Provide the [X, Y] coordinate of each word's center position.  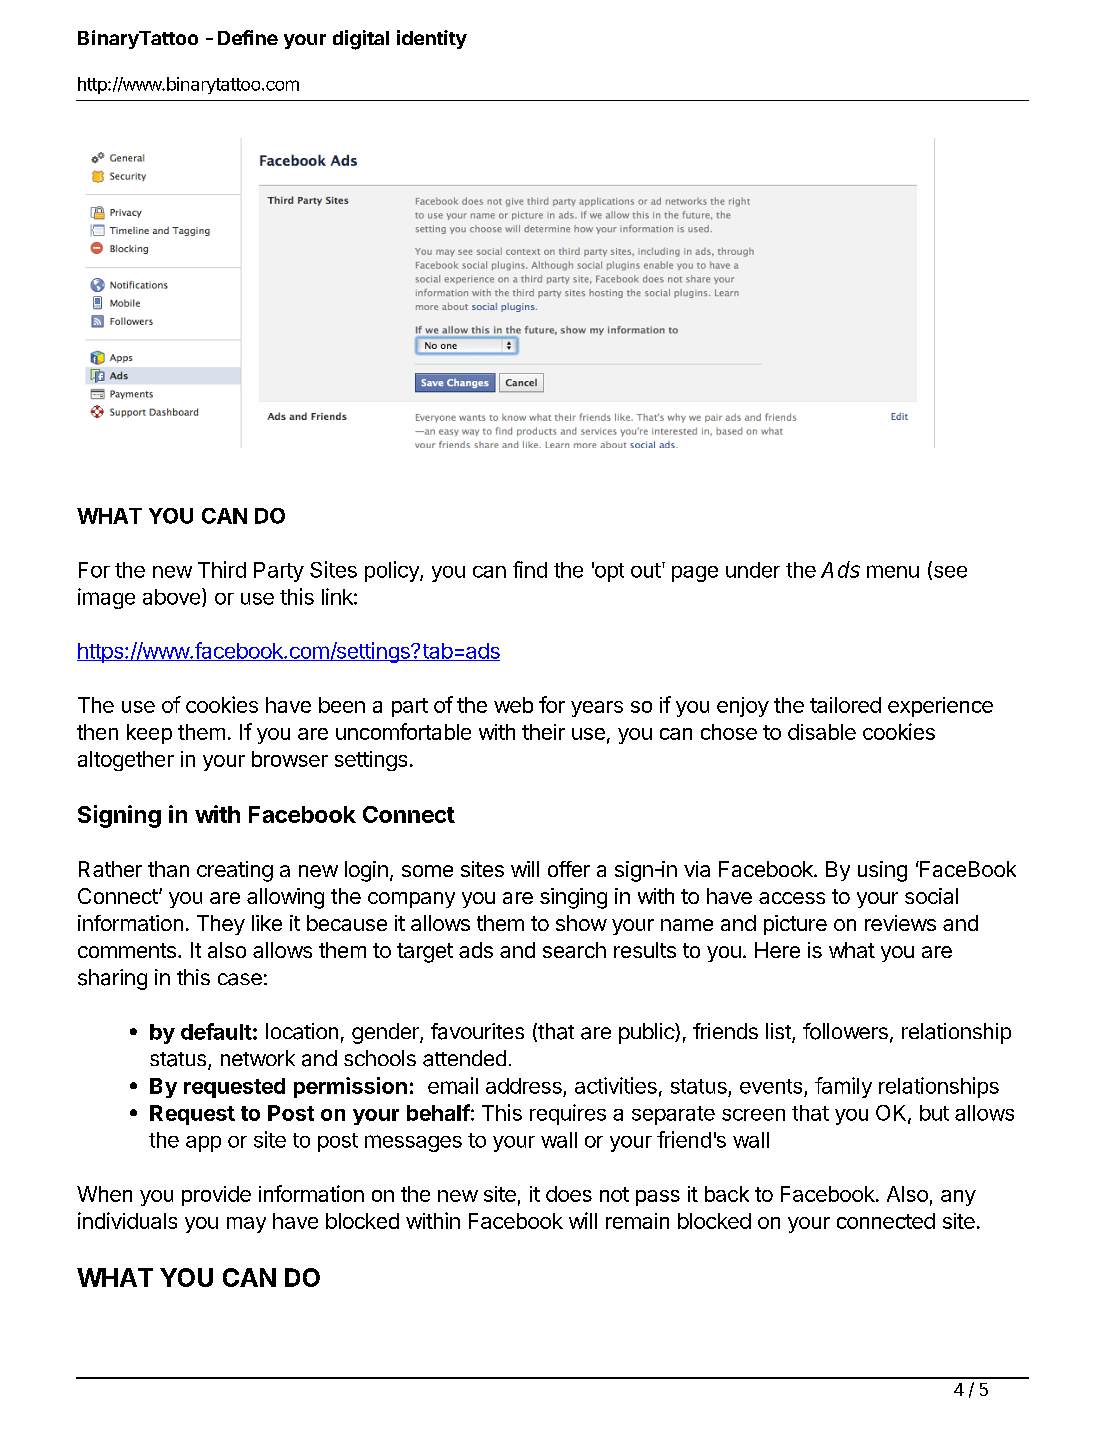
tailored [845, 705]
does [569, 1194]
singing [573, 898]
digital [361, 40]
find [530, 569]
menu [893, 571]
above [171, 597]
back [727, 1194]
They [221, 925]
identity [432, 39]
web [513, 705]
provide [216, 1196]
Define [248, 37]
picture [795, 925]
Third [222, 569]
